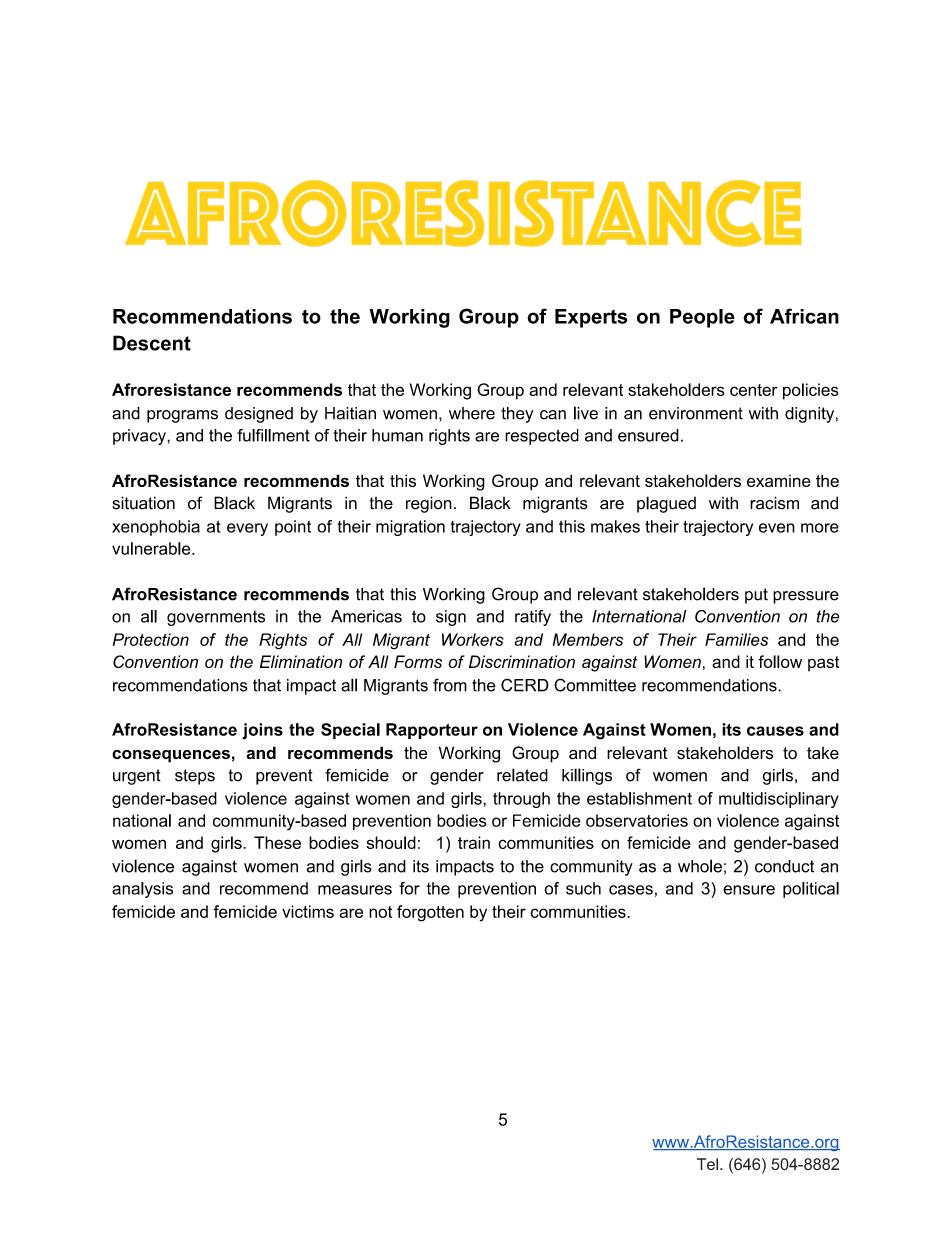  What do you see at coordinates (262, 731) in the page?
I see `joins` at bounding box center [262, 731].
